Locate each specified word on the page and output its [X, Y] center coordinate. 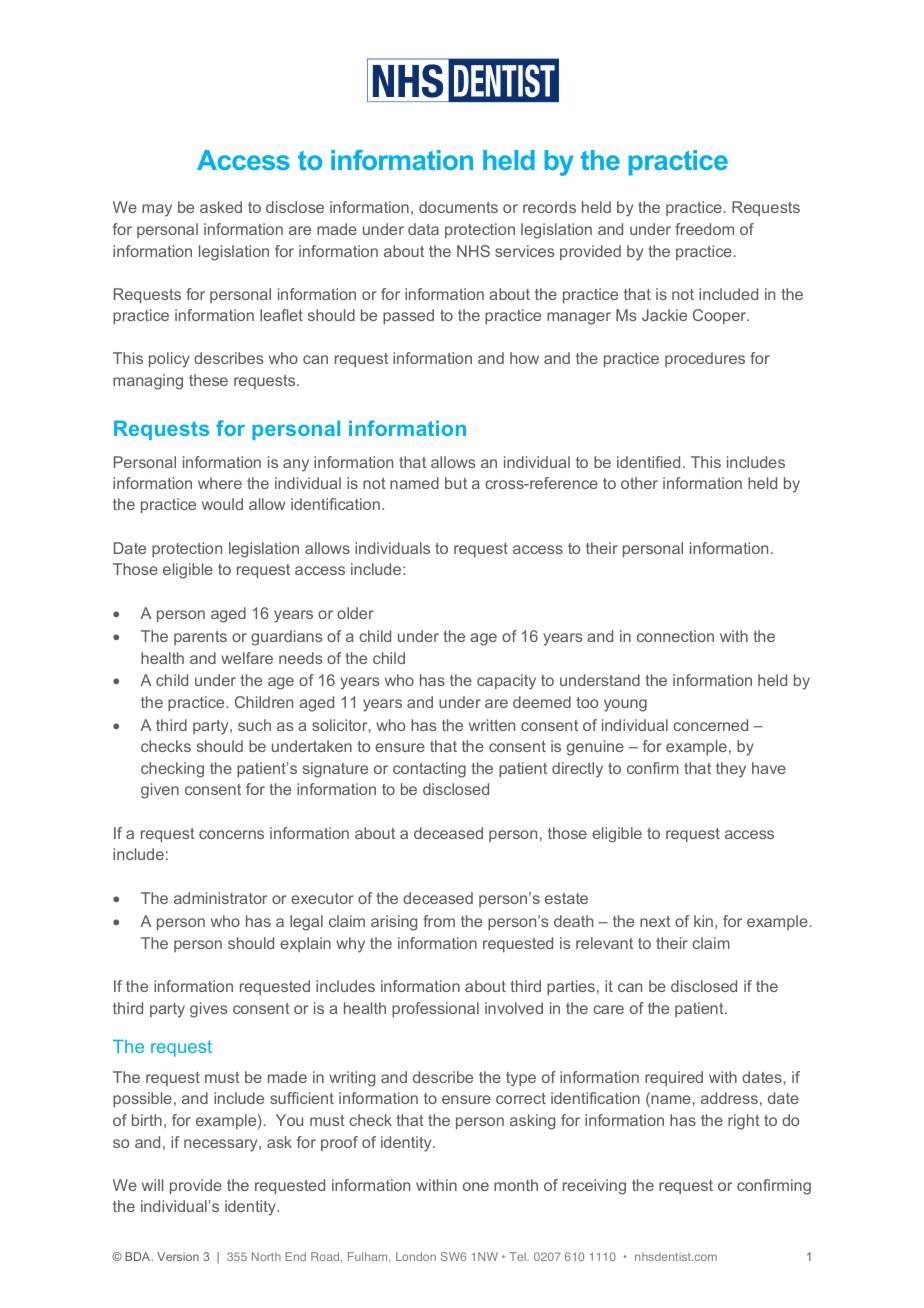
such [254, 725]
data [423, 229]
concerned [710, 725]
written [492, 725]
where [220, 483]
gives [208, 1010]
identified [648, 462]
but [456, 483]
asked [221, 207]
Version [178, 1256]
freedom [704, 229]
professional [435, 1009]
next [655, 921]
